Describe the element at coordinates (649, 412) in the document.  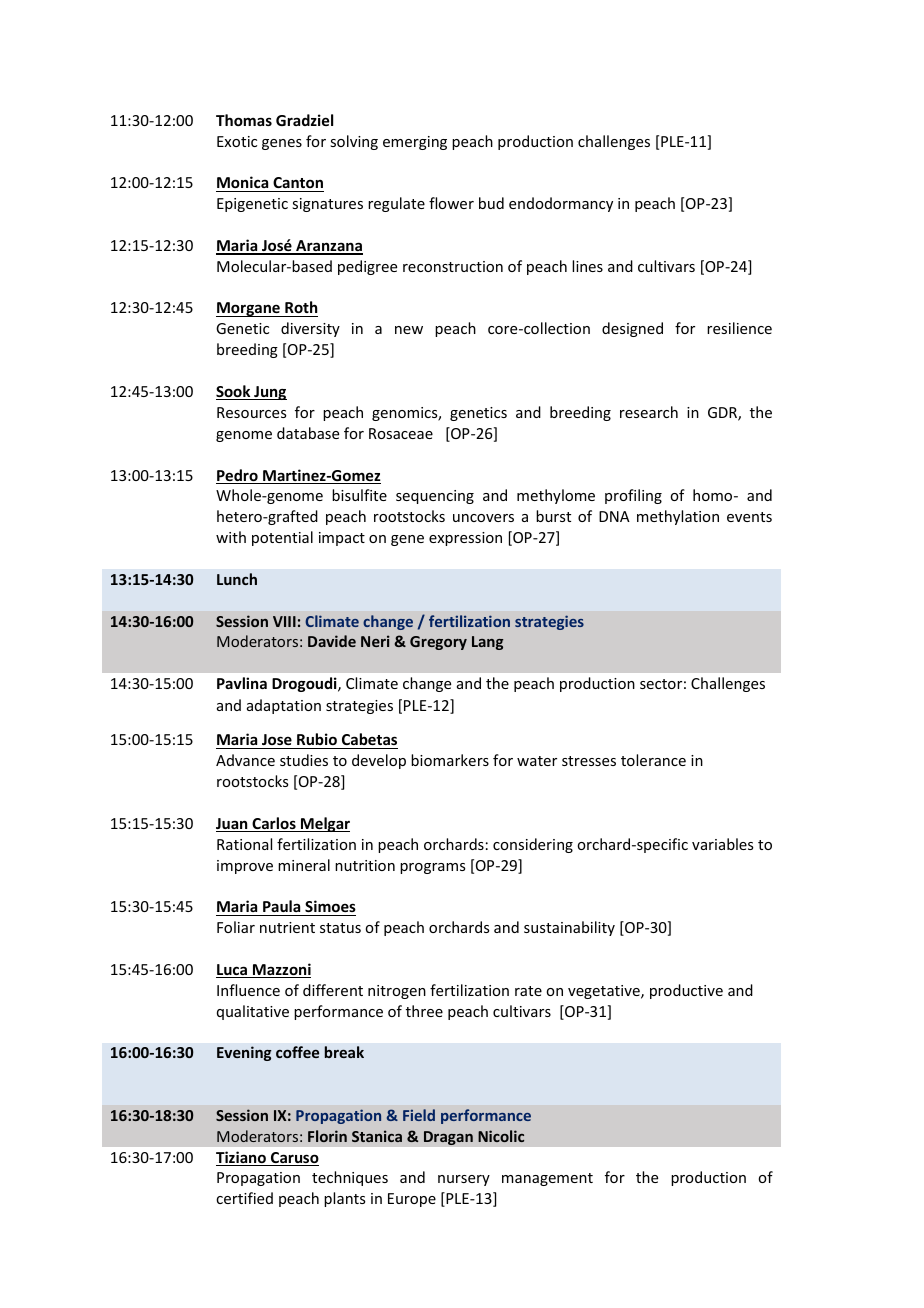
I see `research` at that location.
